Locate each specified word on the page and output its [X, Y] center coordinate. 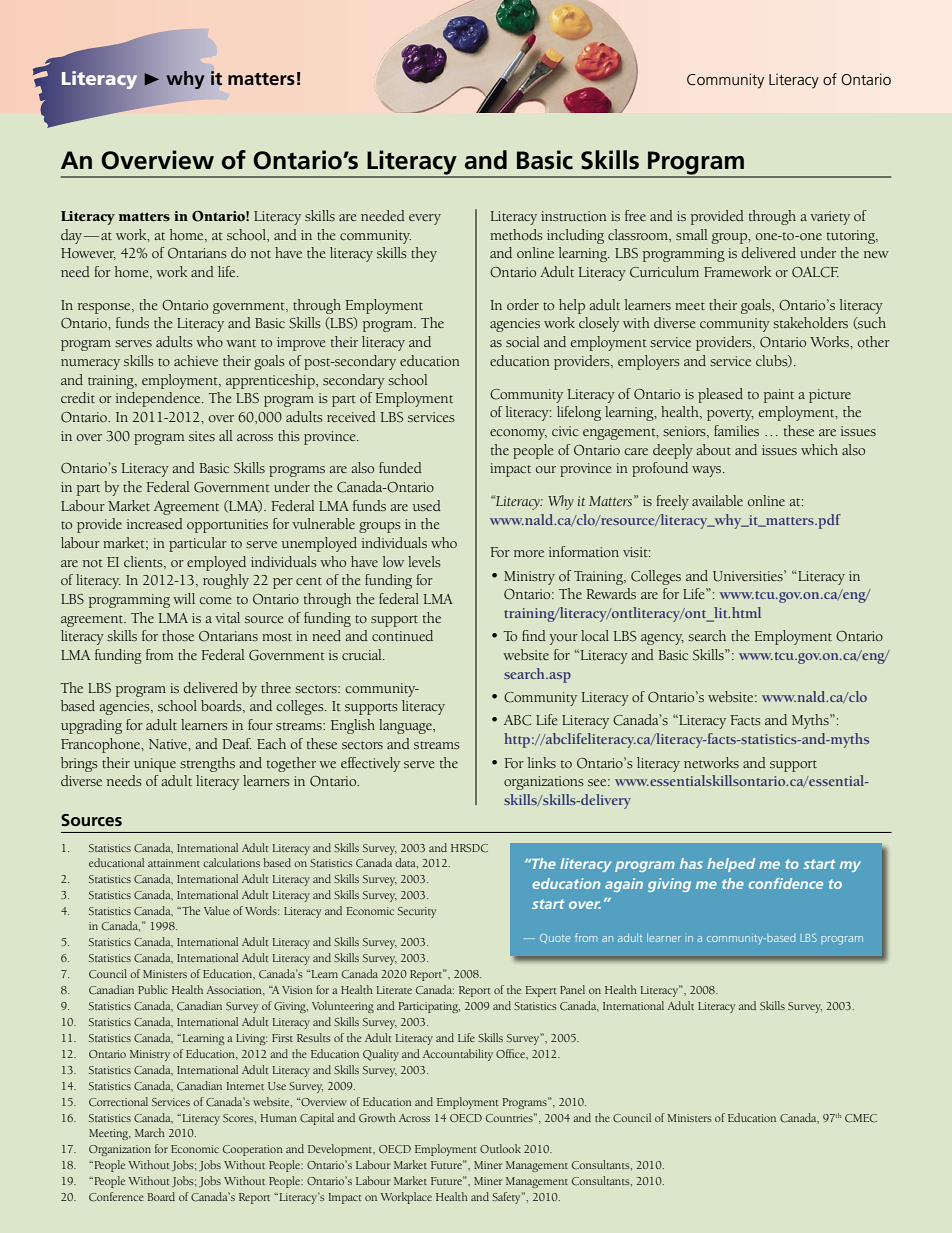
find [534, 635]
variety [830, 218]
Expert [541, 991]
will [184, 598]
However [88, 254]
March [150, 1132]
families [736, 430]
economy [518, 434]
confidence [786, 883]
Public [153, 989]
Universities [749, 576]
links [542, 762]
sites [202, 436]
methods [516, 234]
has [691, 863]
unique [155, 765]
